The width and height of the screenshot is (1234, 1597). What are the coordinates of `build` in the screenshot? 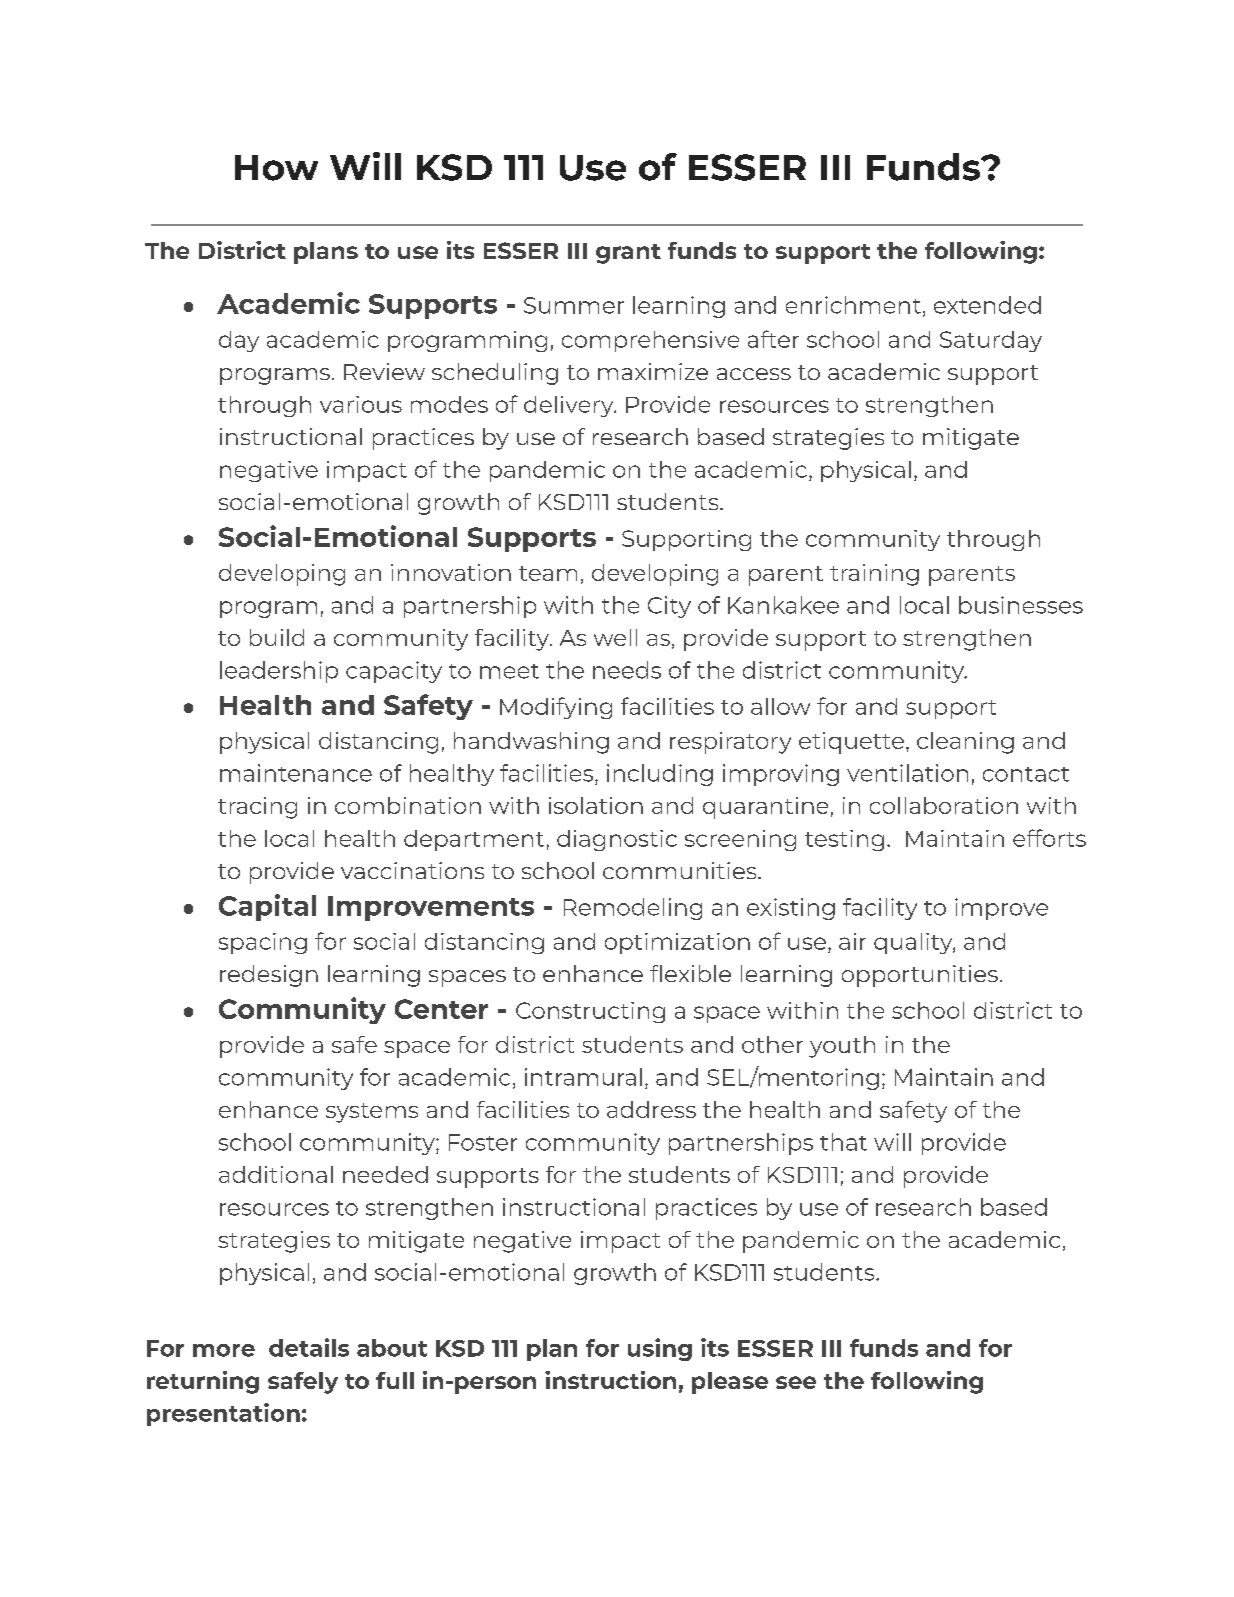 It's located at (277, 637).
